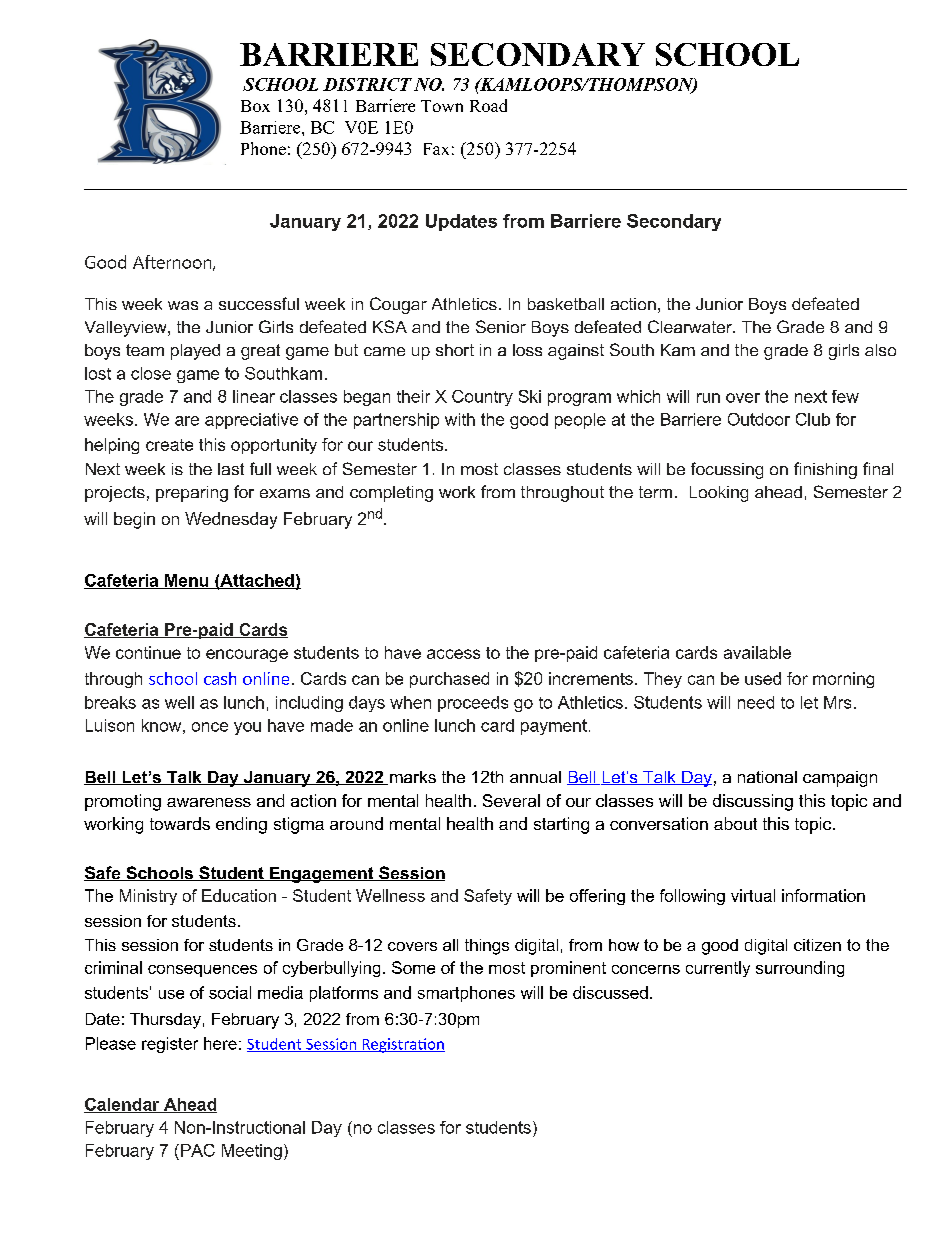 Image resolution: width=952 pixels, height=1233 pixels. Describe the element at coordinates (561, 825) in the screenshot. I see `starting` at that location.
